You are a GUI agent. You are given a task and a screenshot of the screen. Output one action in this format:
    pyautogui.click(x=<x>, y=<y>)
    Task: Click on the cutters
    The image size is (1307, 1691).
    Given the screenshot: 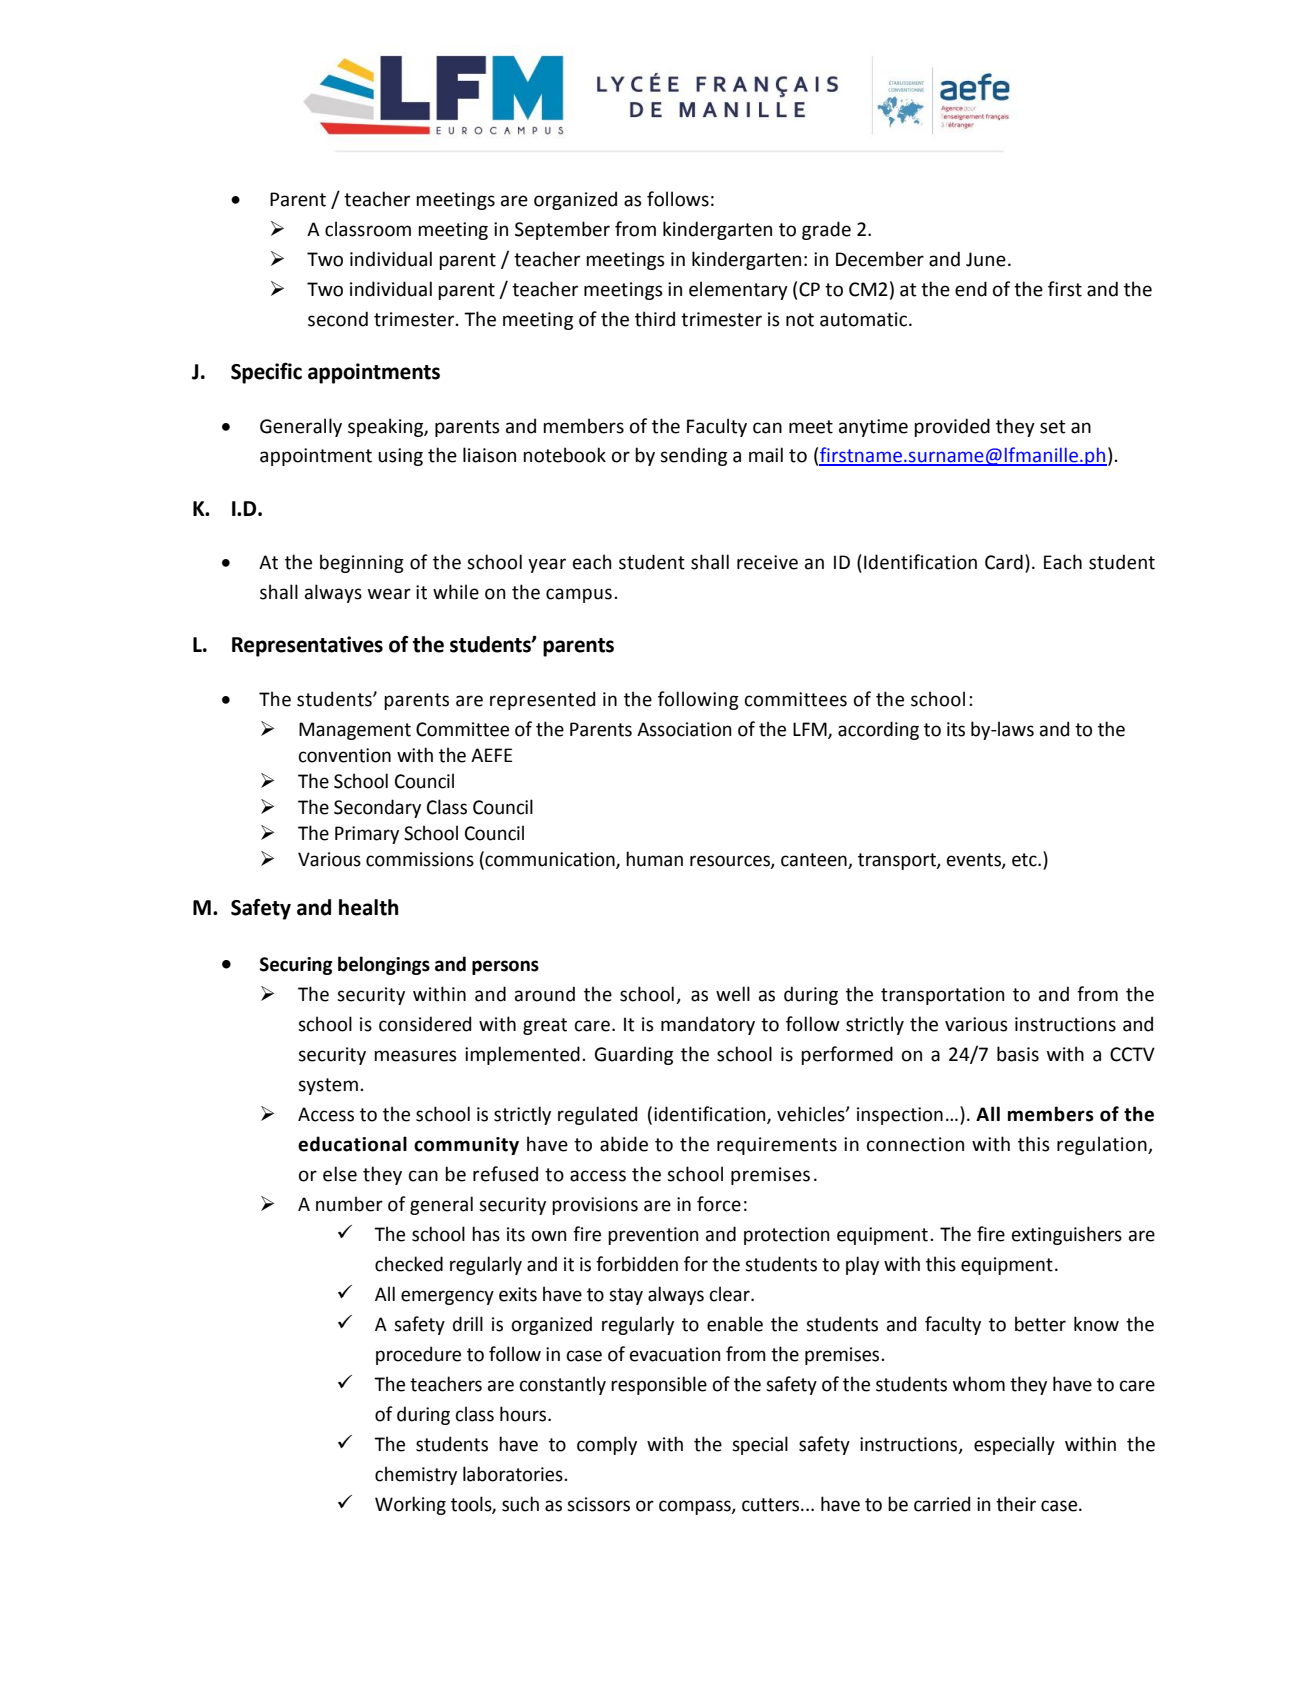 What is the action you would take?
    pyautogui.click(x=772, y=1505)
